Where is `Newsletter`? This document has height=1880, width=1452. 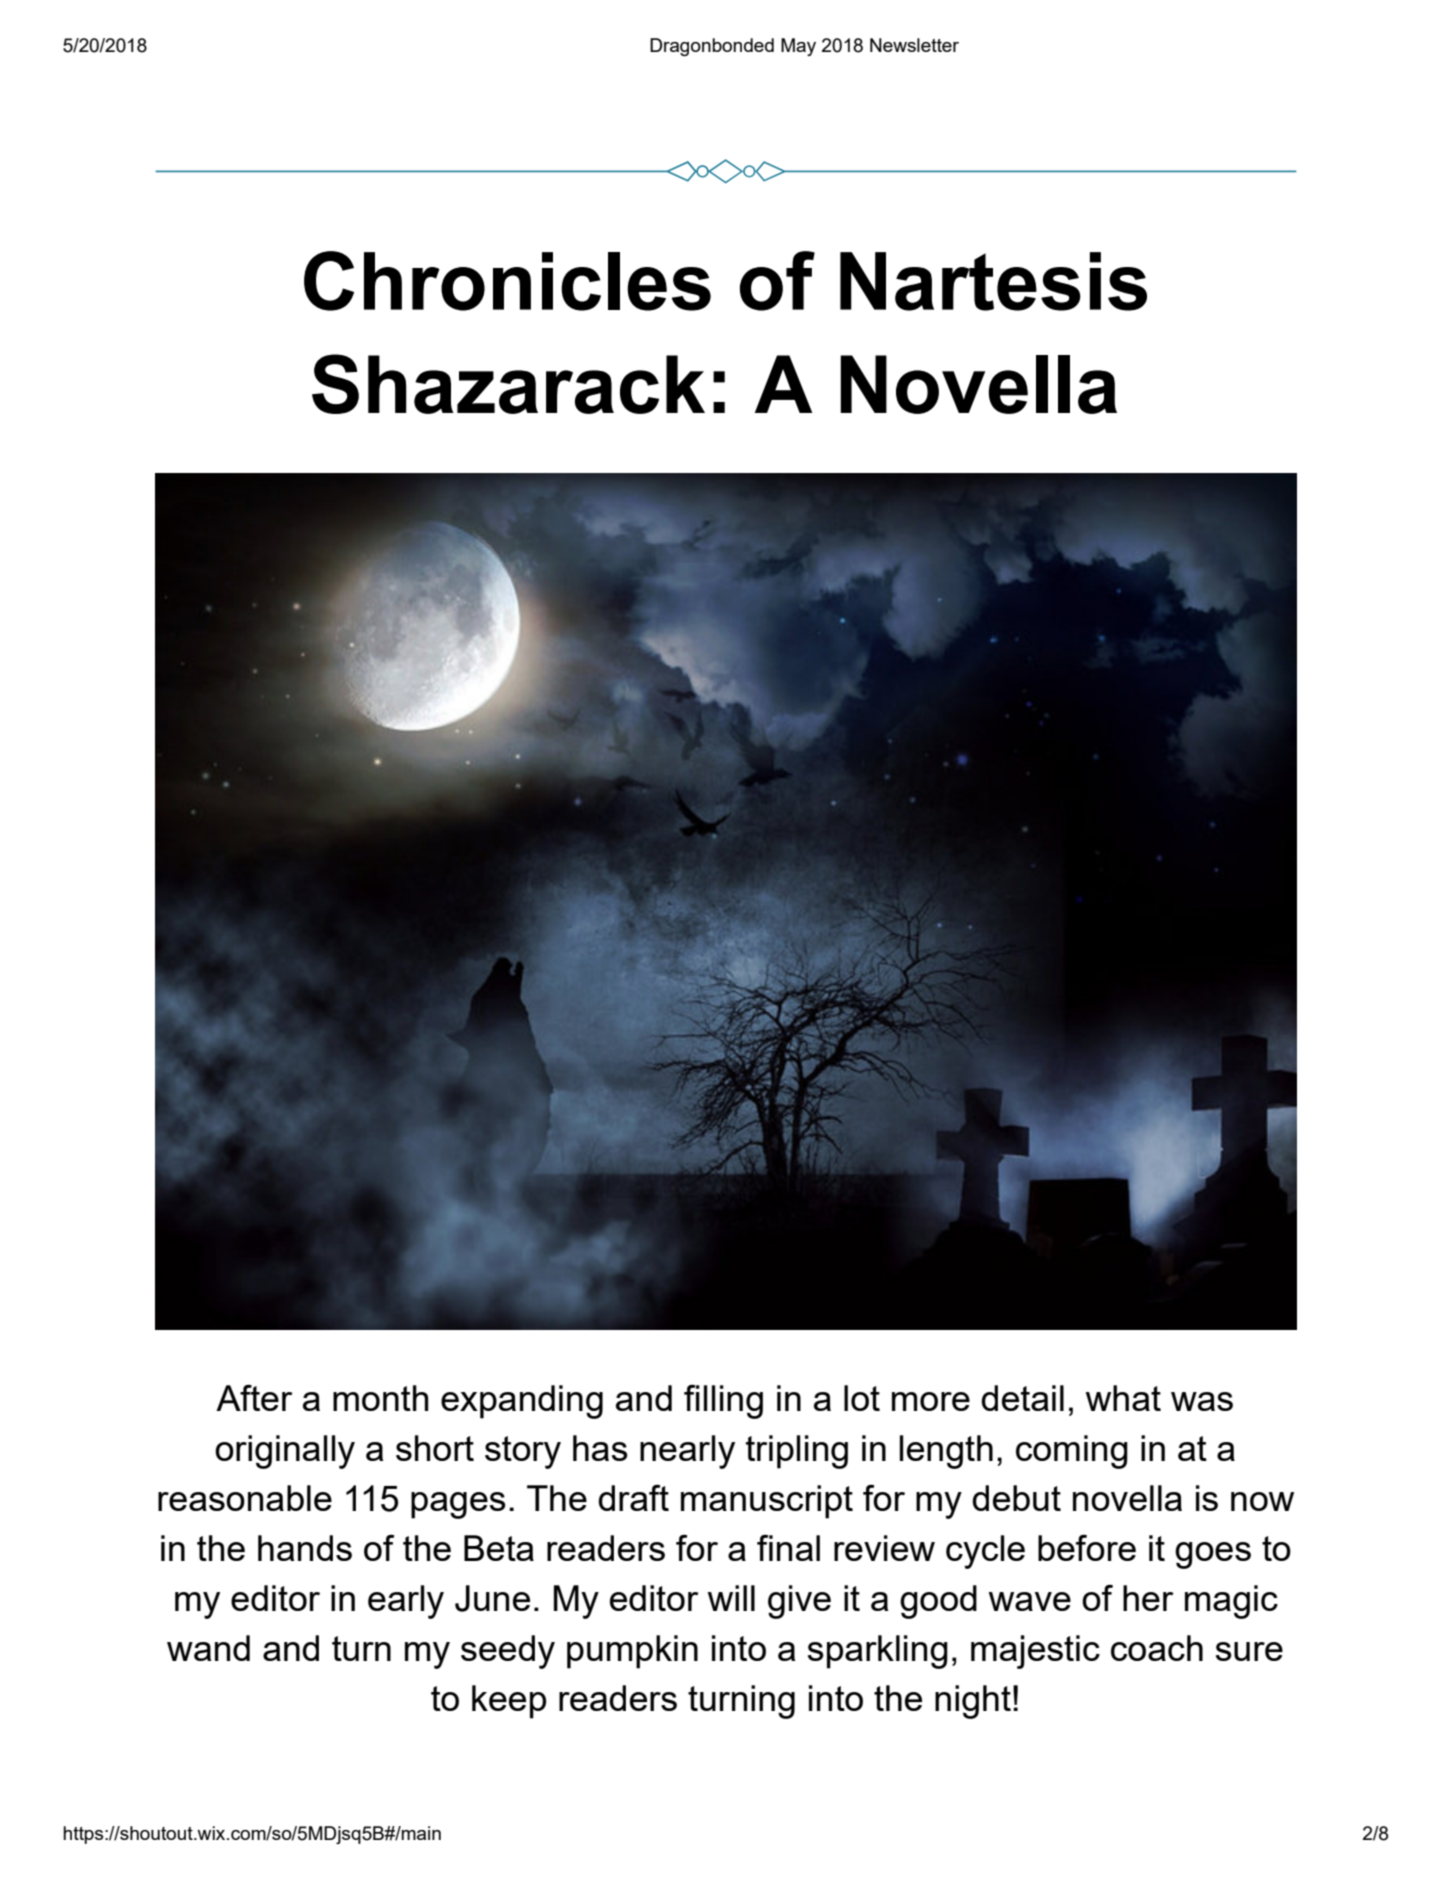 Newsletter is located at coordinates (914, 45).
